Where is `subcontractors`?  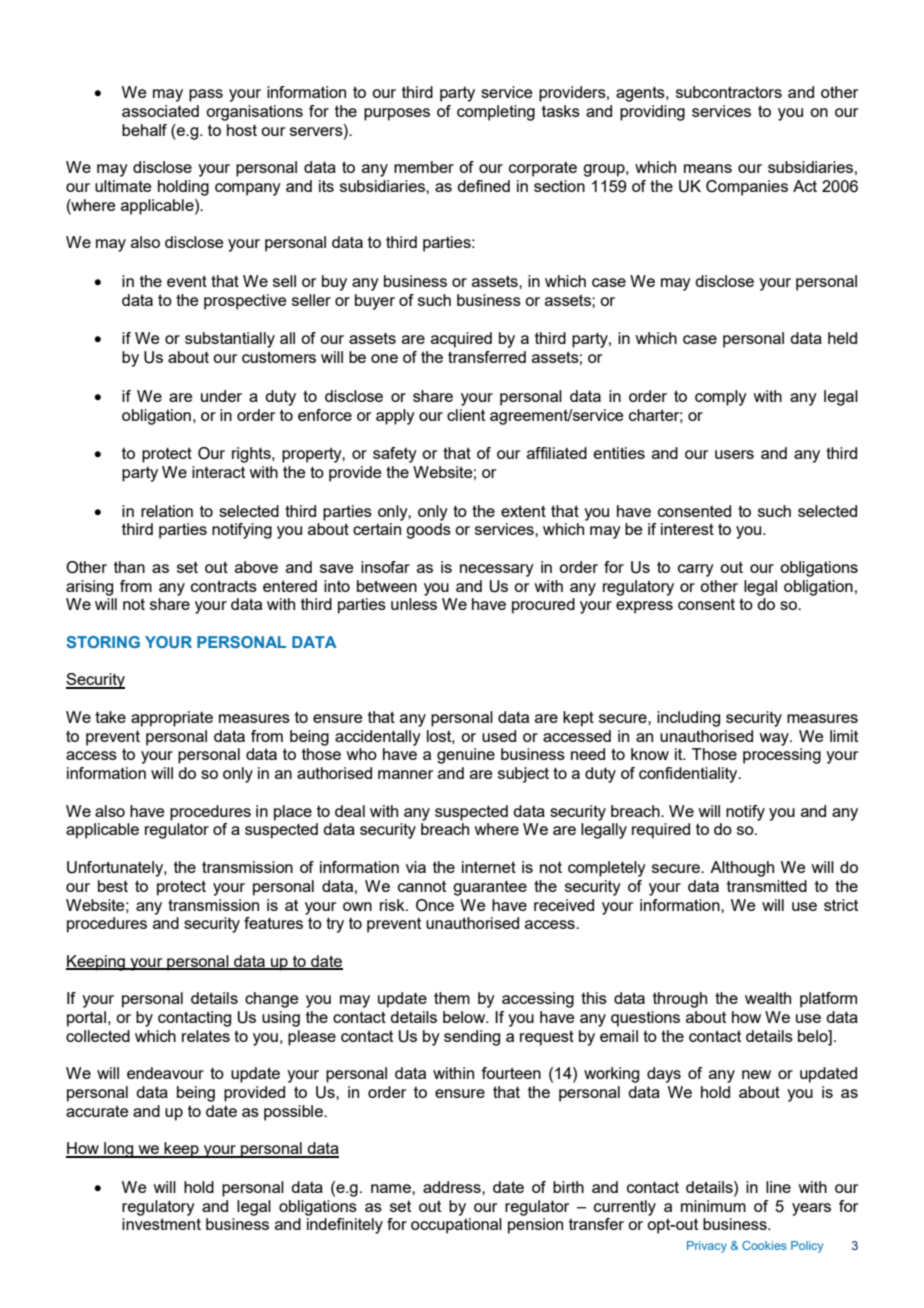
subcontractors is located at coordinates (729, 92).
